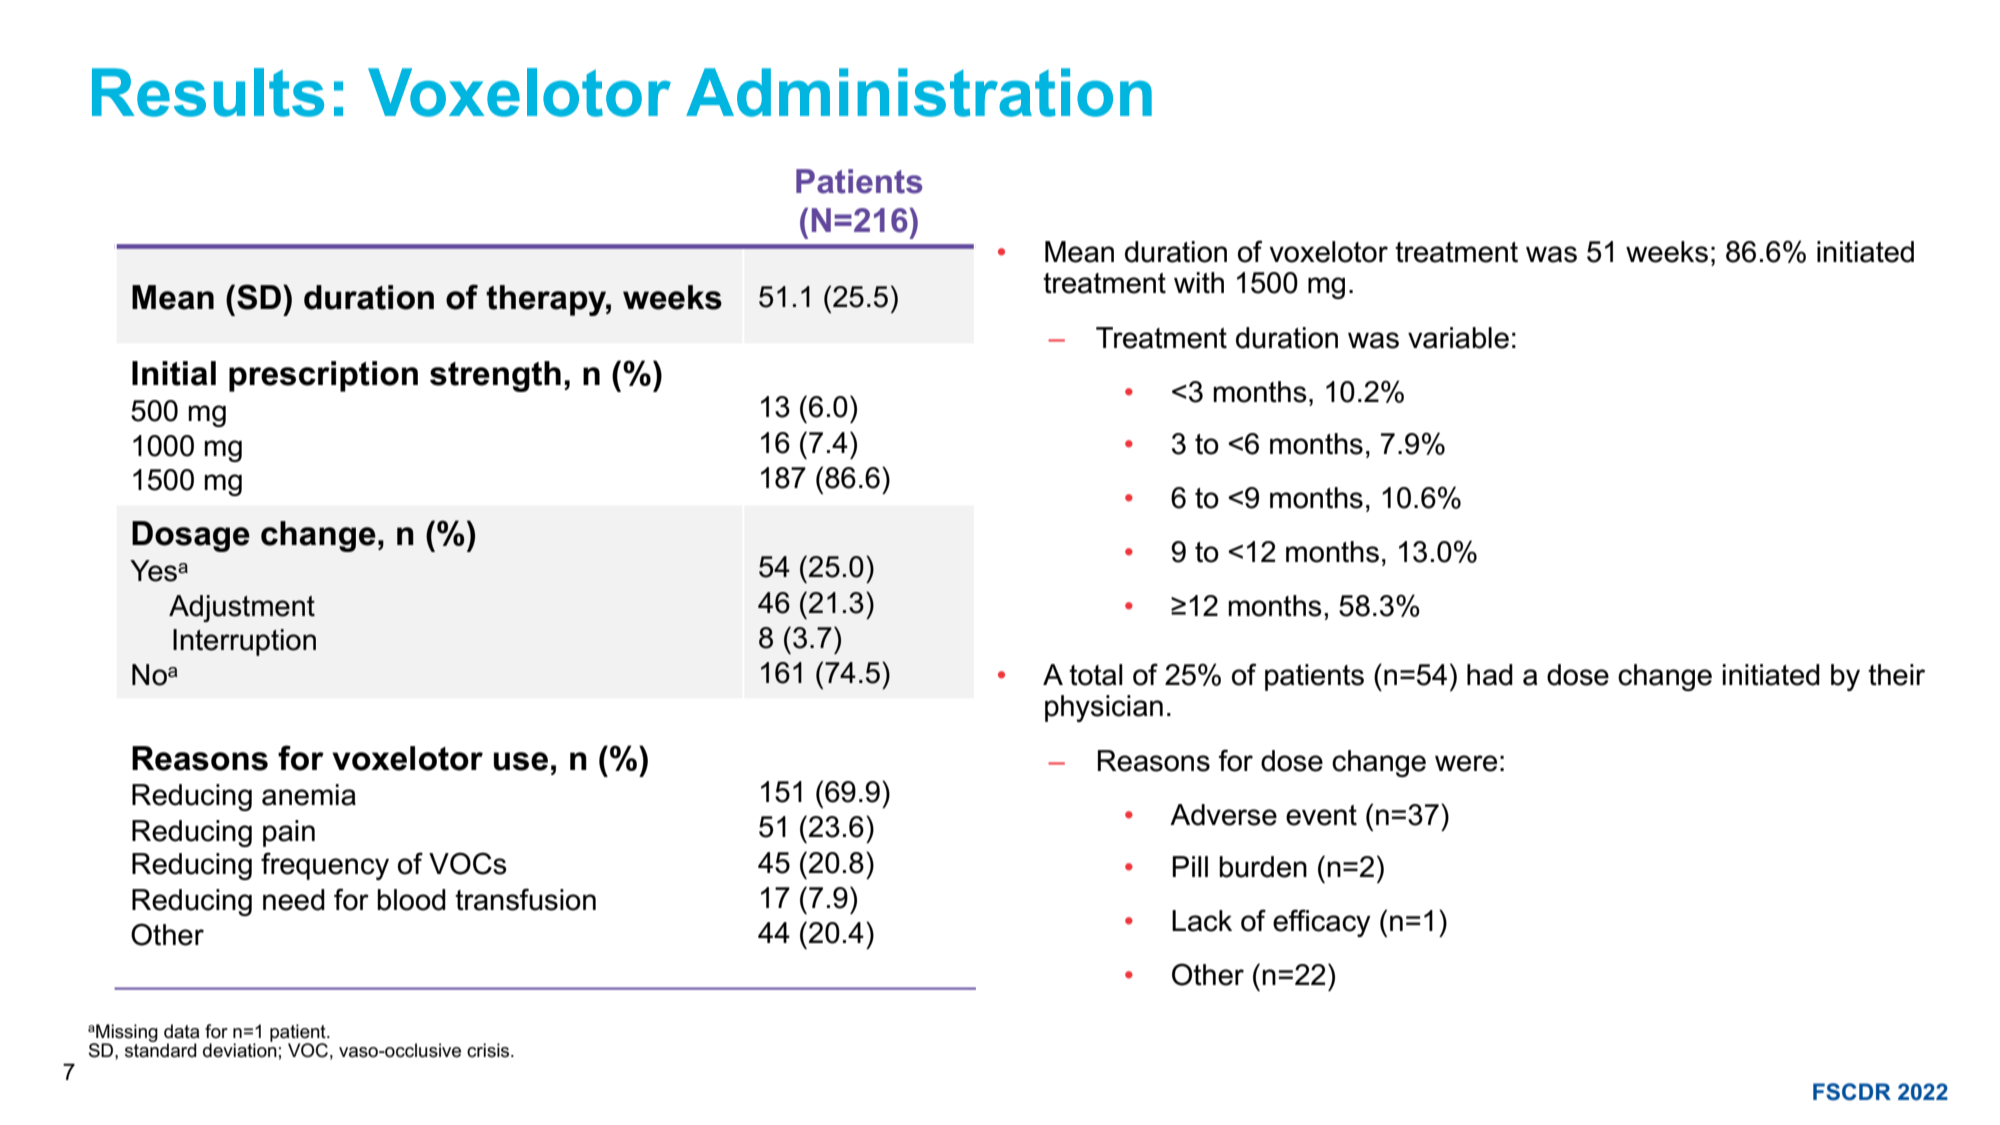 The image size is (2000, 1125). Describe the element at coordinates (323, 376) in the page. I see `prescription` at that location.
